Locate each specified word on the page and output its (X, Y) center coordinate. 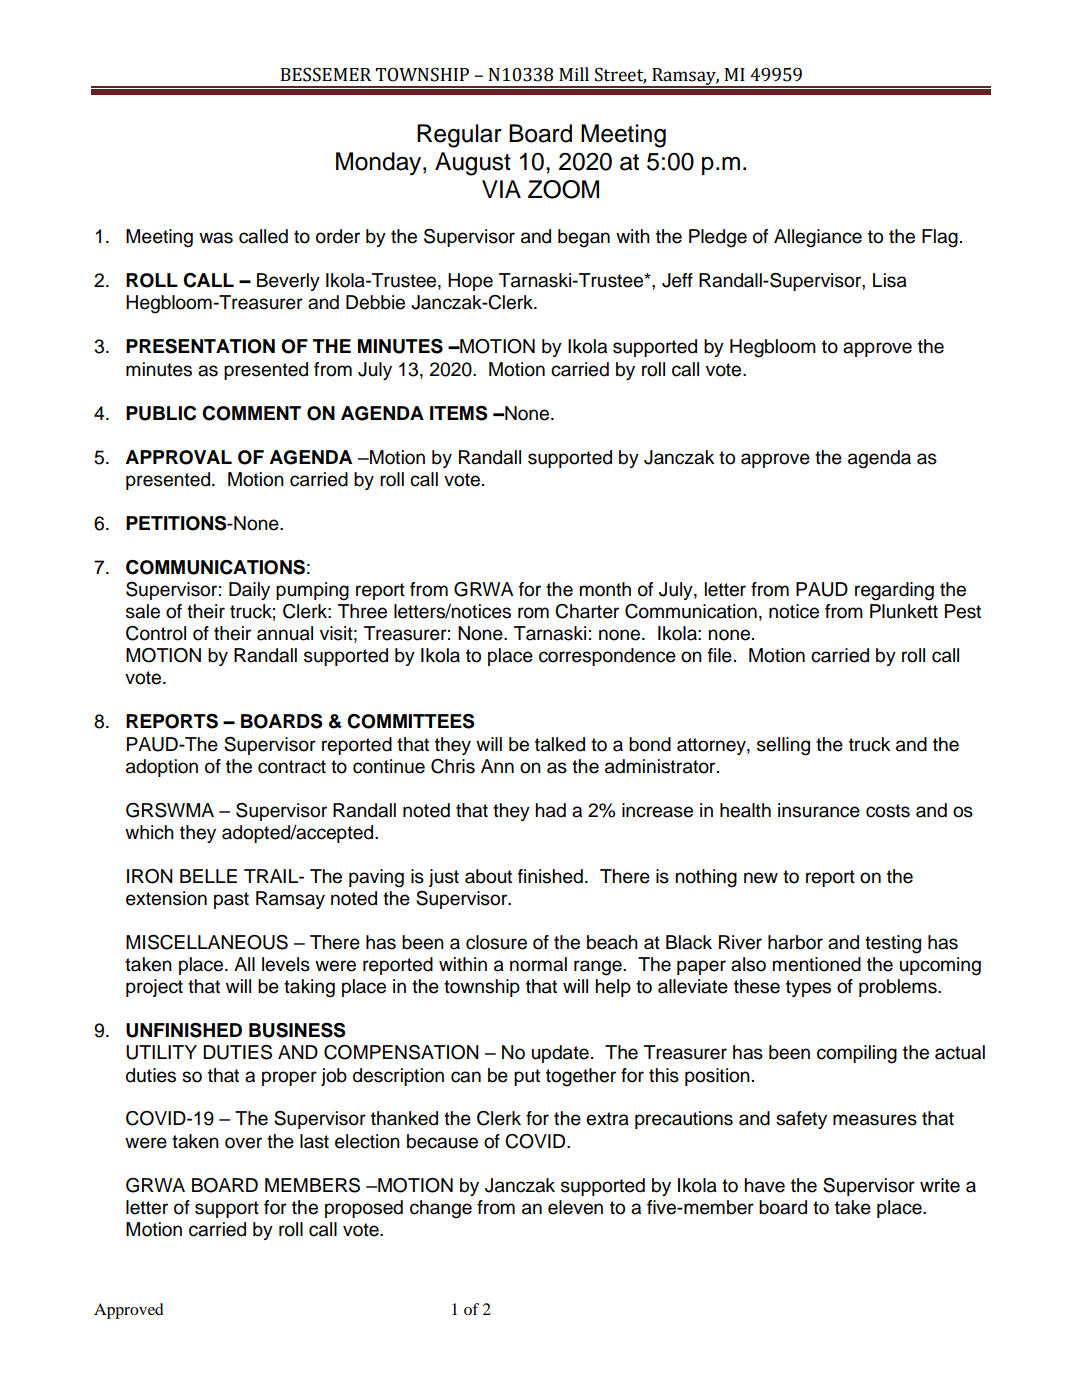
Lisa (890, 280)
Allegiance (818, 238)
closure (496, 942)
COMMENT (251, 413)
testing (893, 944)
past (231, 900)
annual (285, 633)
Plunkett (904, 611)
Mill (574, 74)
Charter (587, 611)
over (243, 1143)
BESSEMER (326, 74)
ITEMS (458, 413)
